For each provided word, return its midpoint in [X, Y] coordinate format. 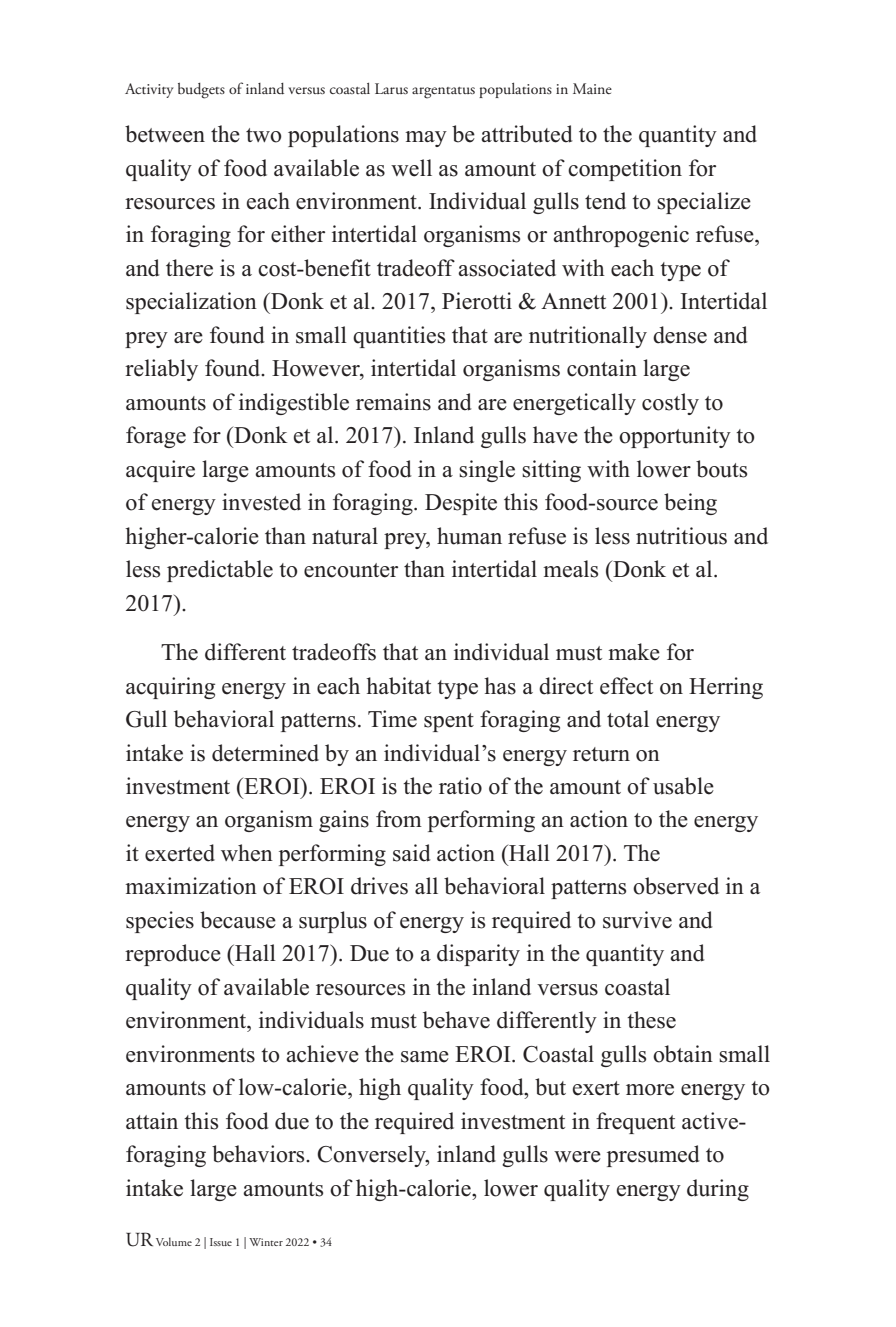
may [426, 139]
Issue [221, 1242]
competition [625, 170]
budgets [201, 91]
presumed [653, 1156]
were [577, 1157]
